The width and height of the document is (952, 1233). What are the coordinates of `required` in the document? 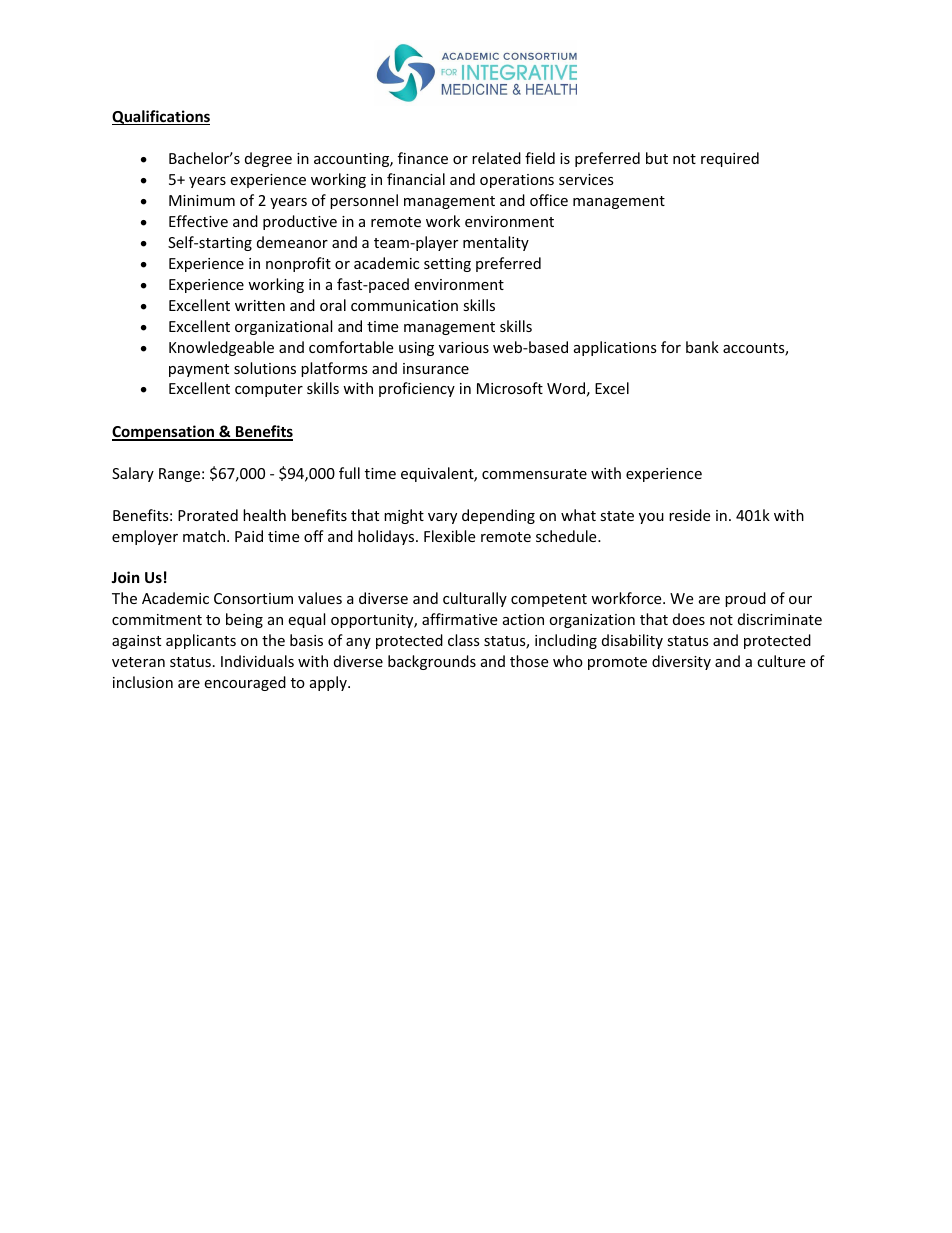 It's located at (730, 159).
